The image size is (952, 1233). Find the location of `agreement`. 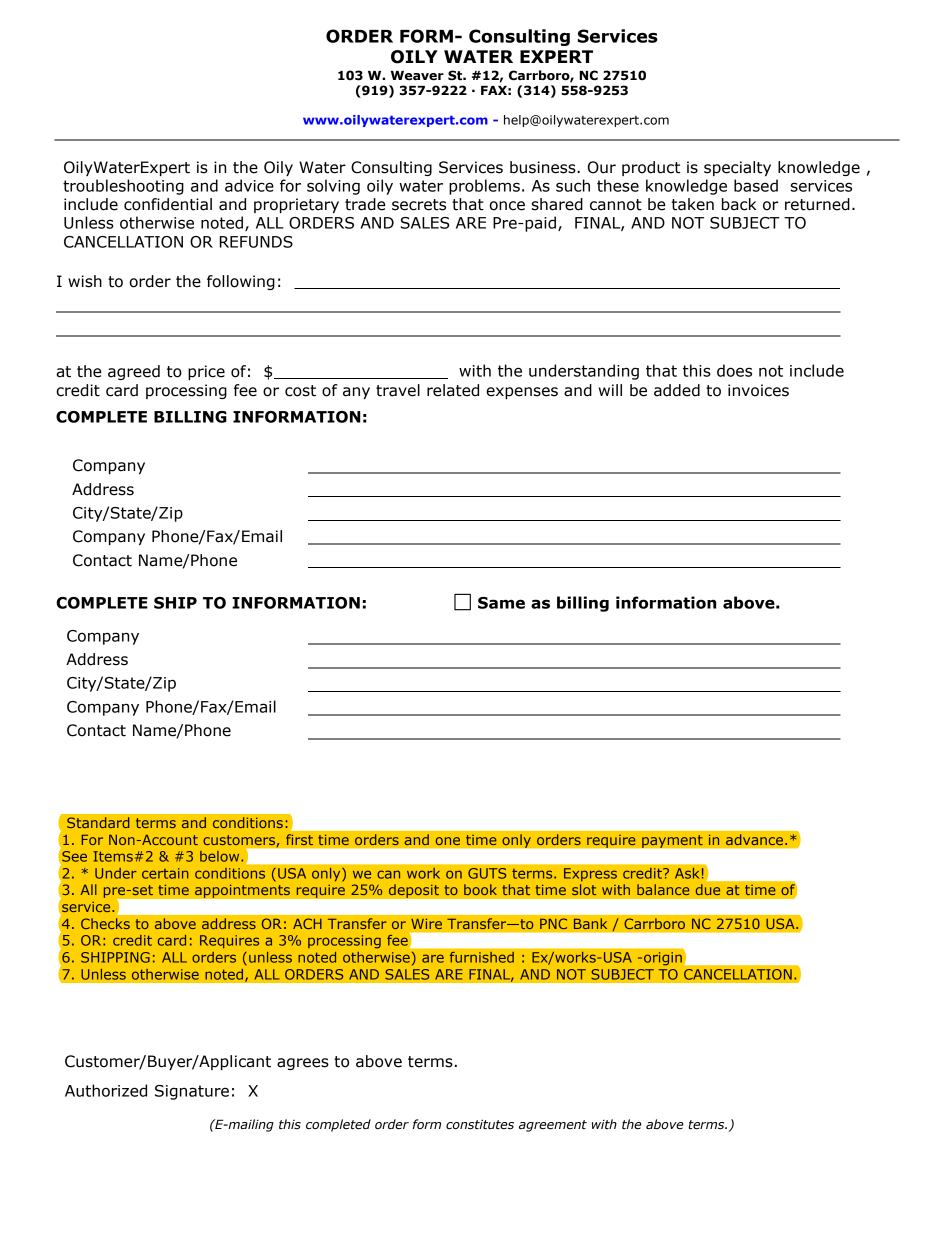

agreement is located at coordinates (553, 1126).
